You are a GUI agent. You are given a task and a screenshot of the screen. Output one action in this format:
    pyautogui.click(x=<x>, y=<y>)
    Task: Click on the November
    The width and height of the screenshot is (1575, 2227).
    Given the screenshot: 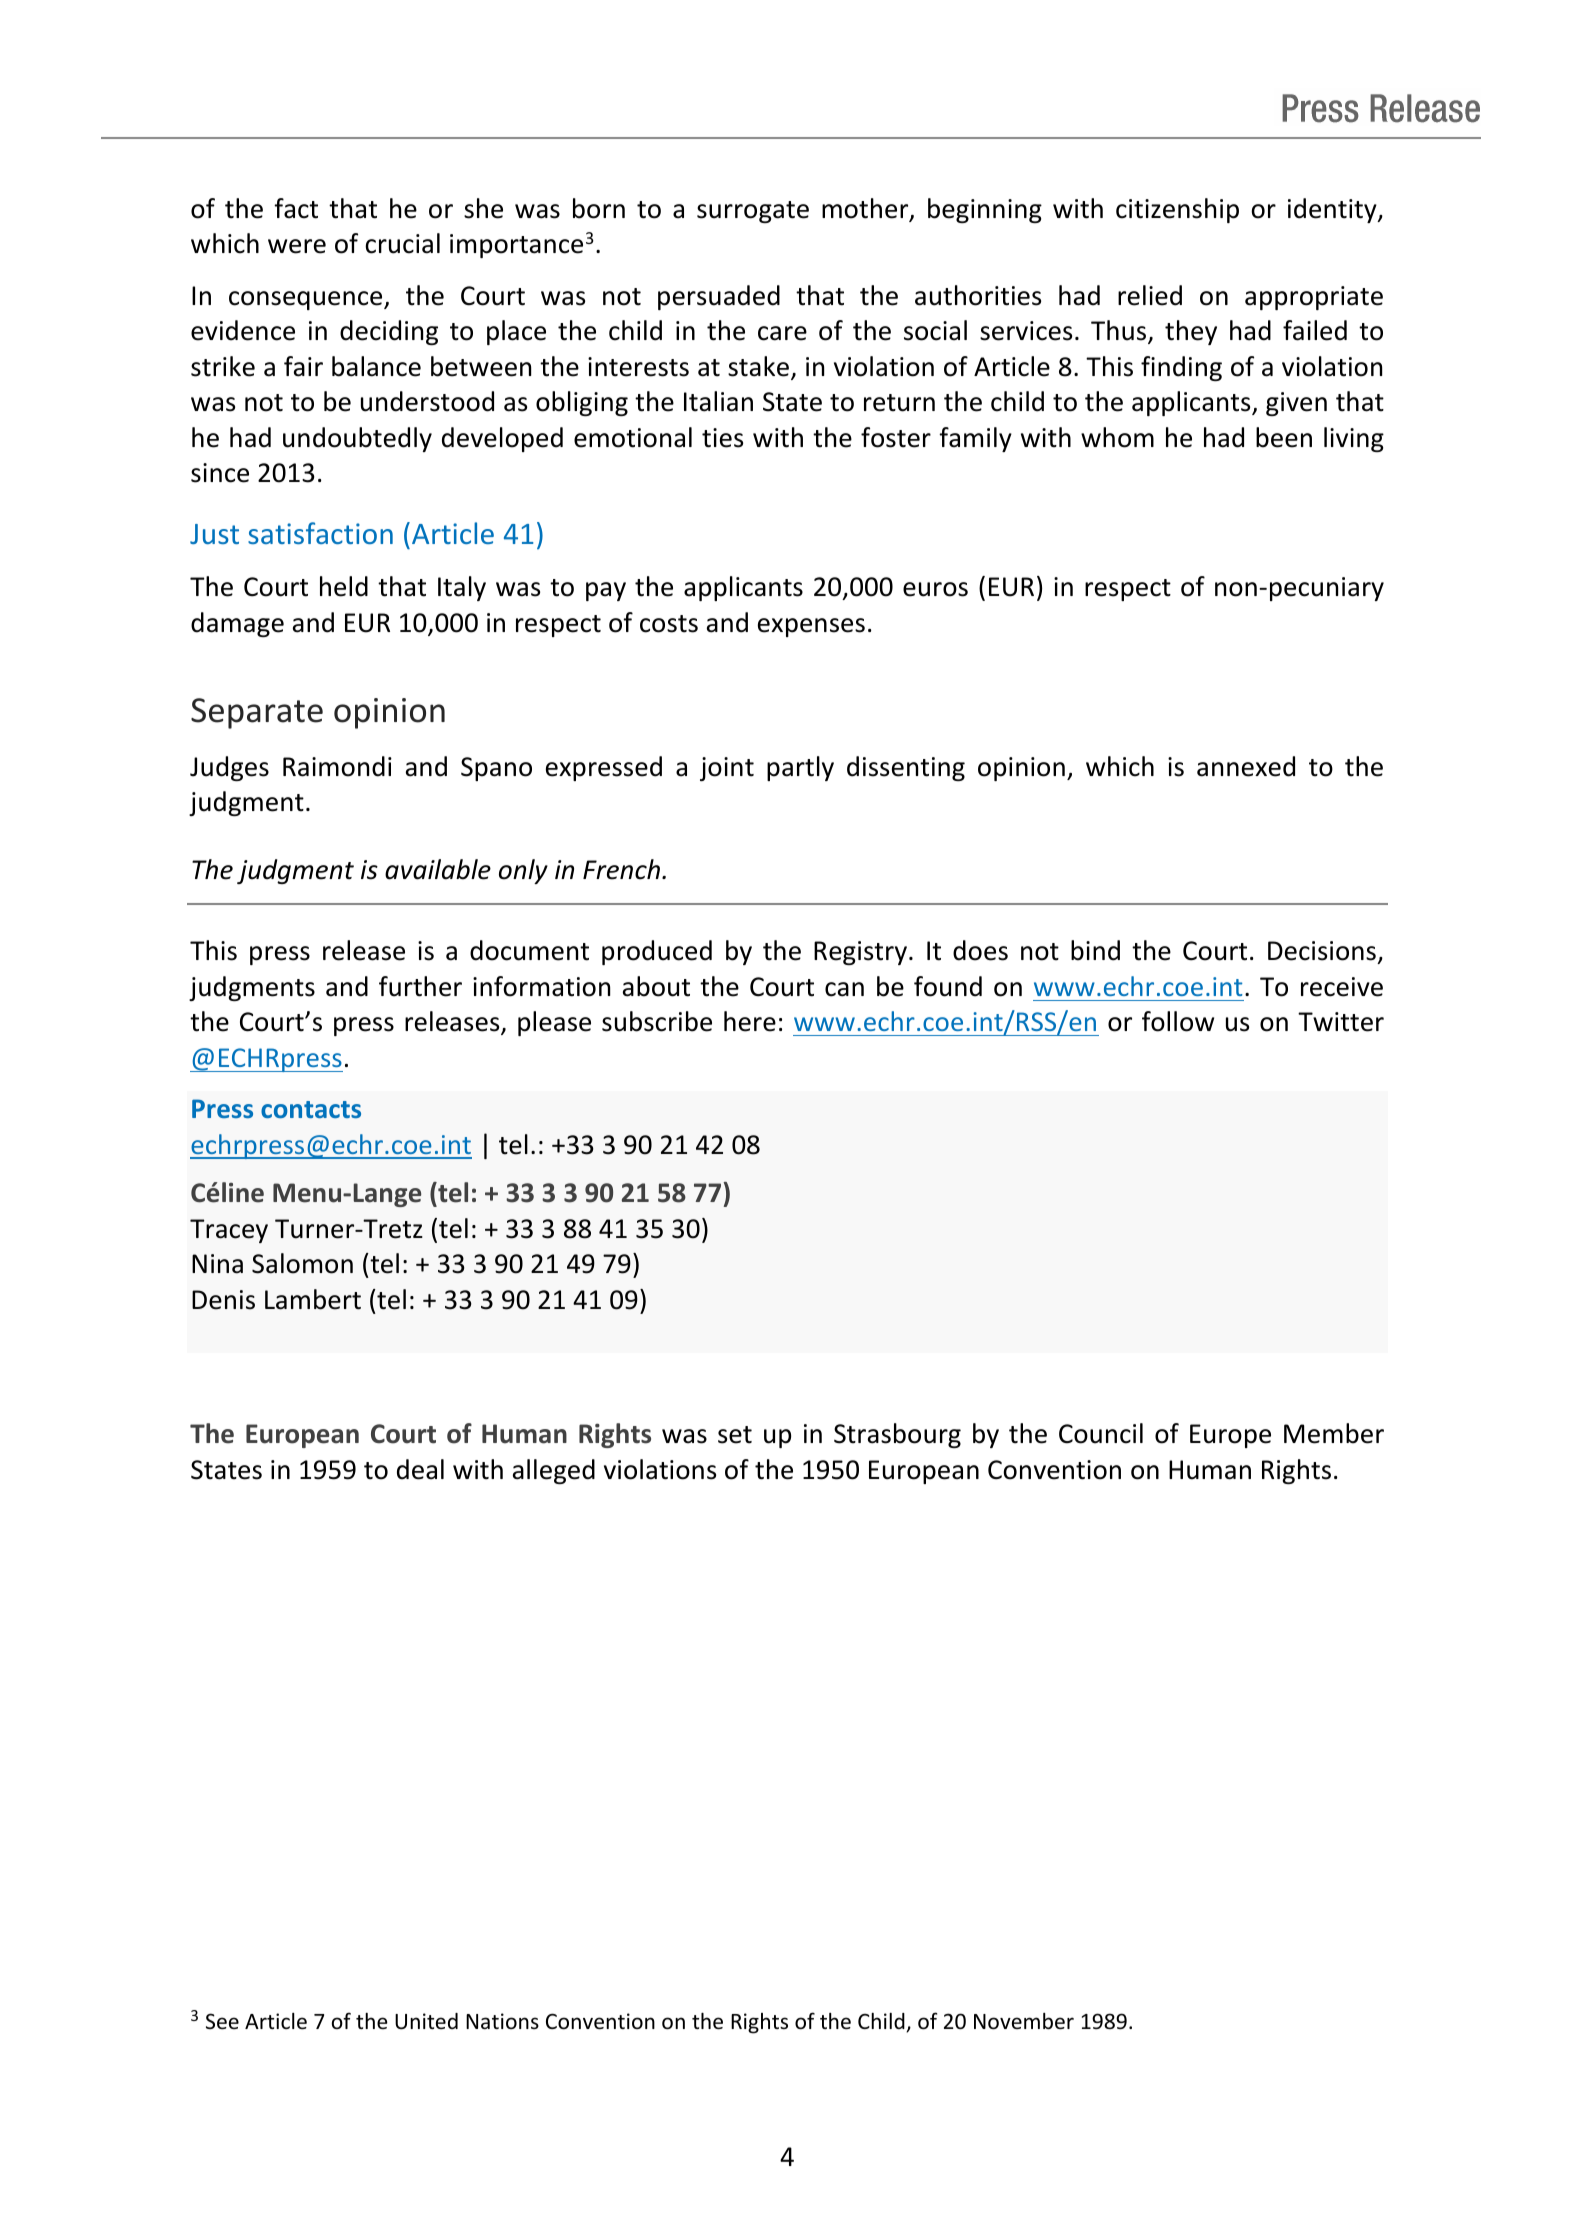 What is the action you would take?
    pyautogui.click(x=1024, y=2021)
